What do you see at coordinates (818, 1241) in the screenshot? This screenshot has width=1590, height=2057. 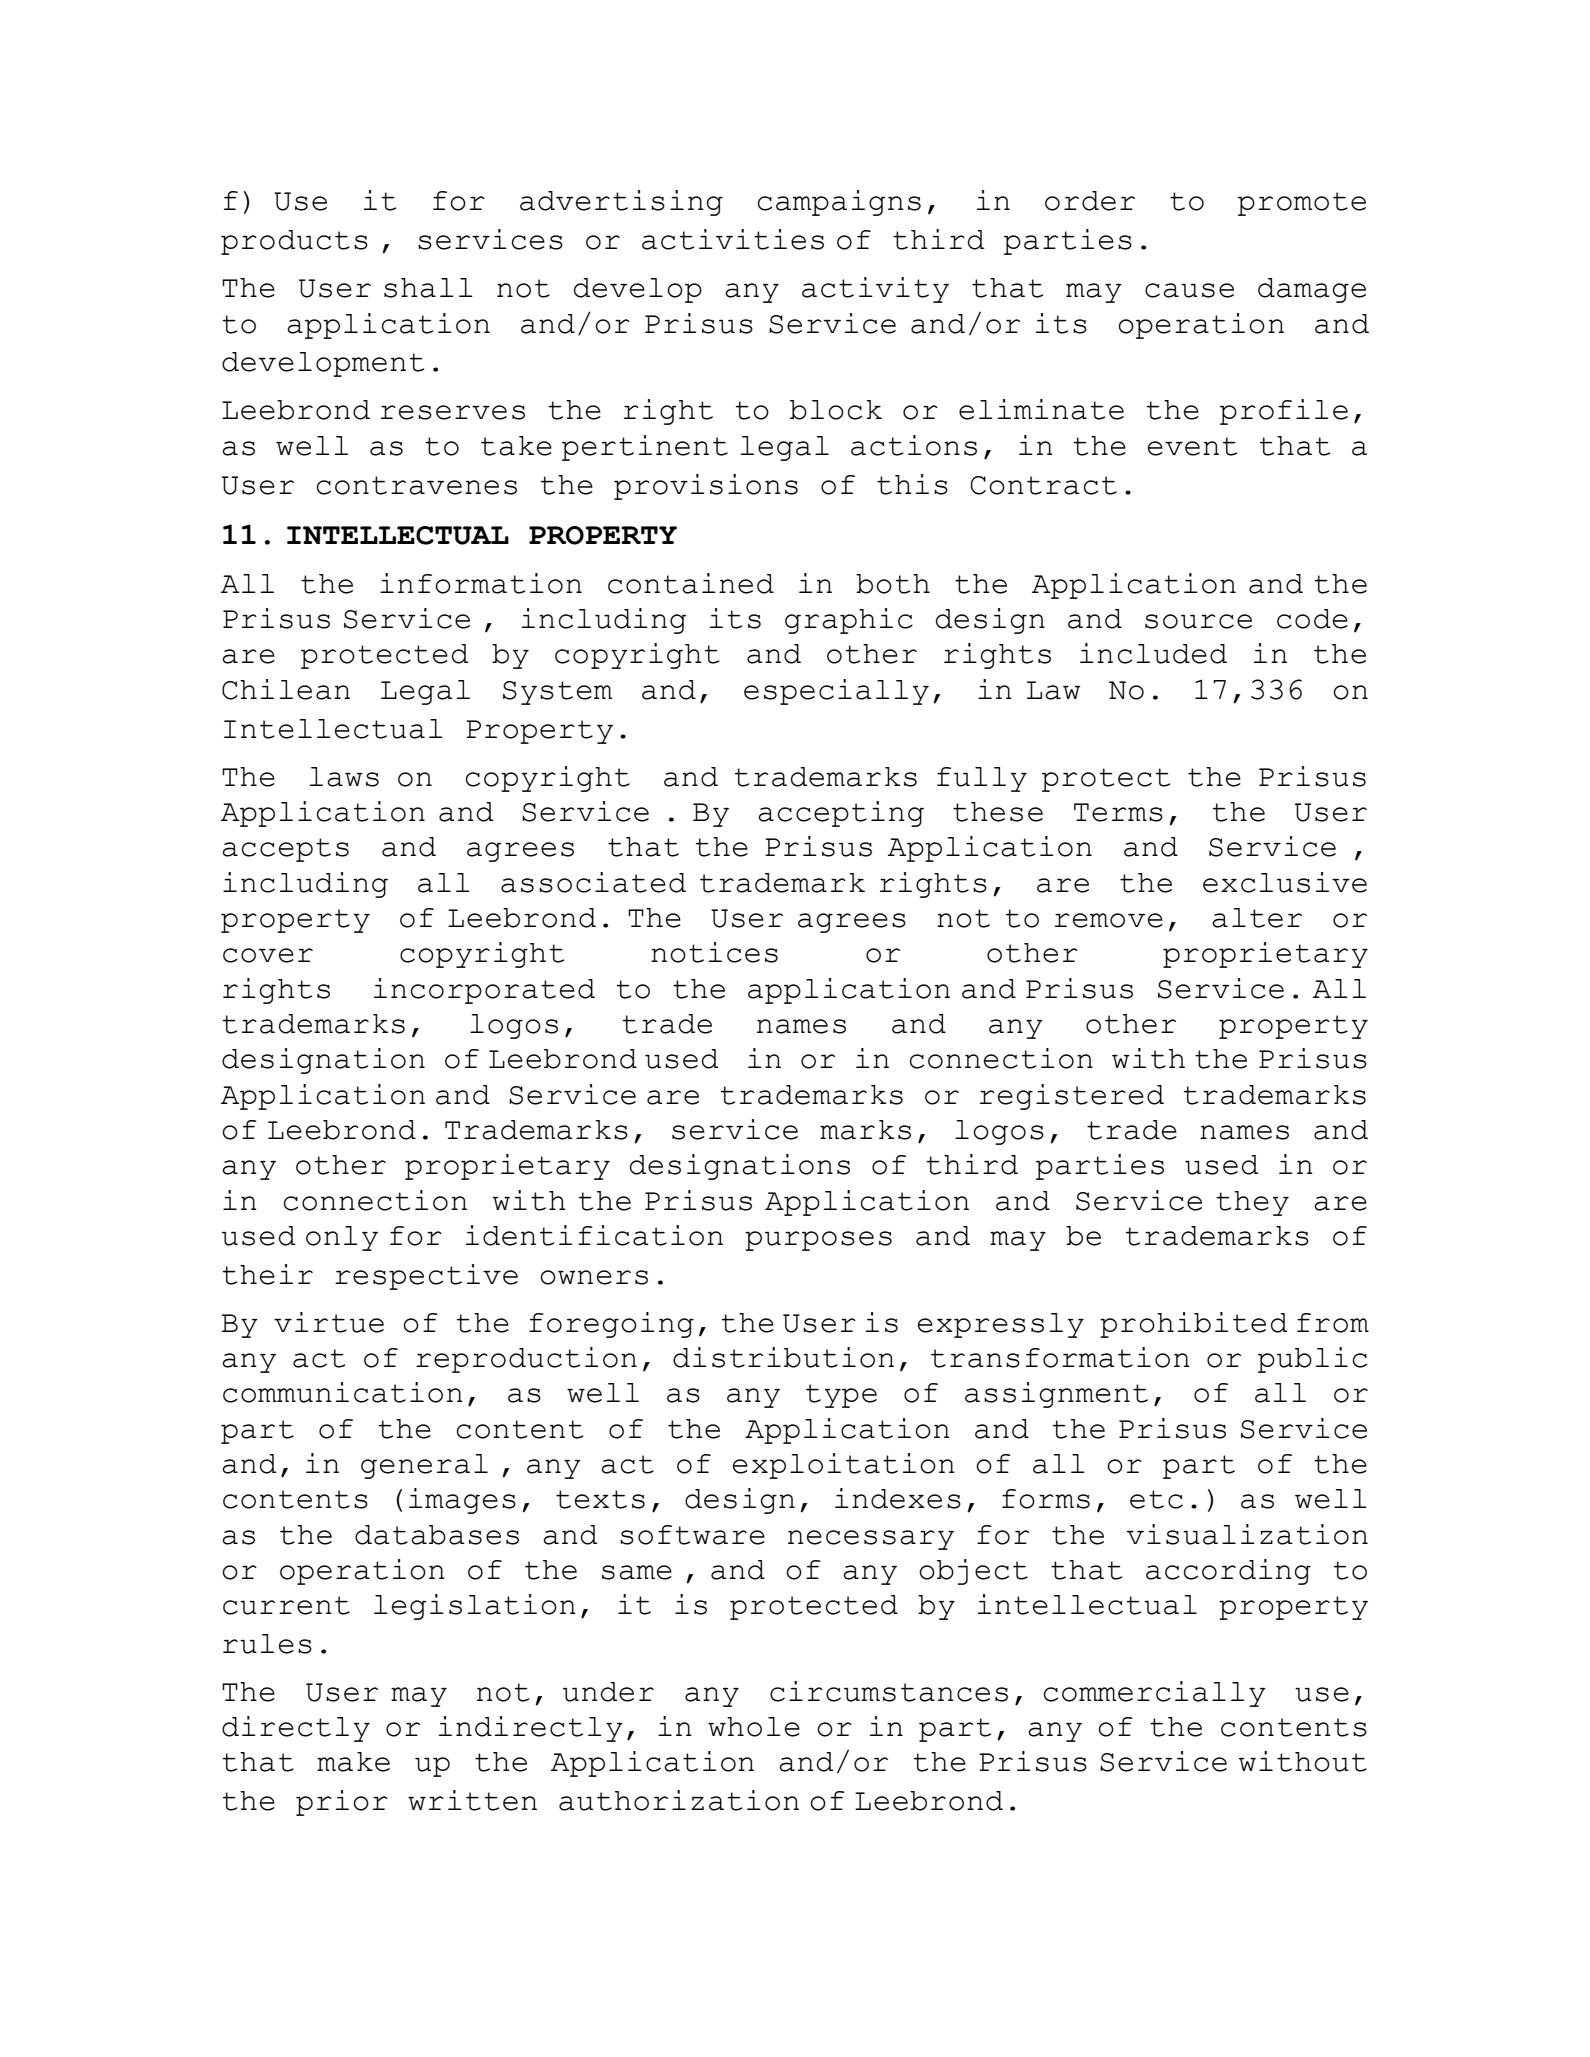 I see `purposes` at bounding box center [818, 1241].
